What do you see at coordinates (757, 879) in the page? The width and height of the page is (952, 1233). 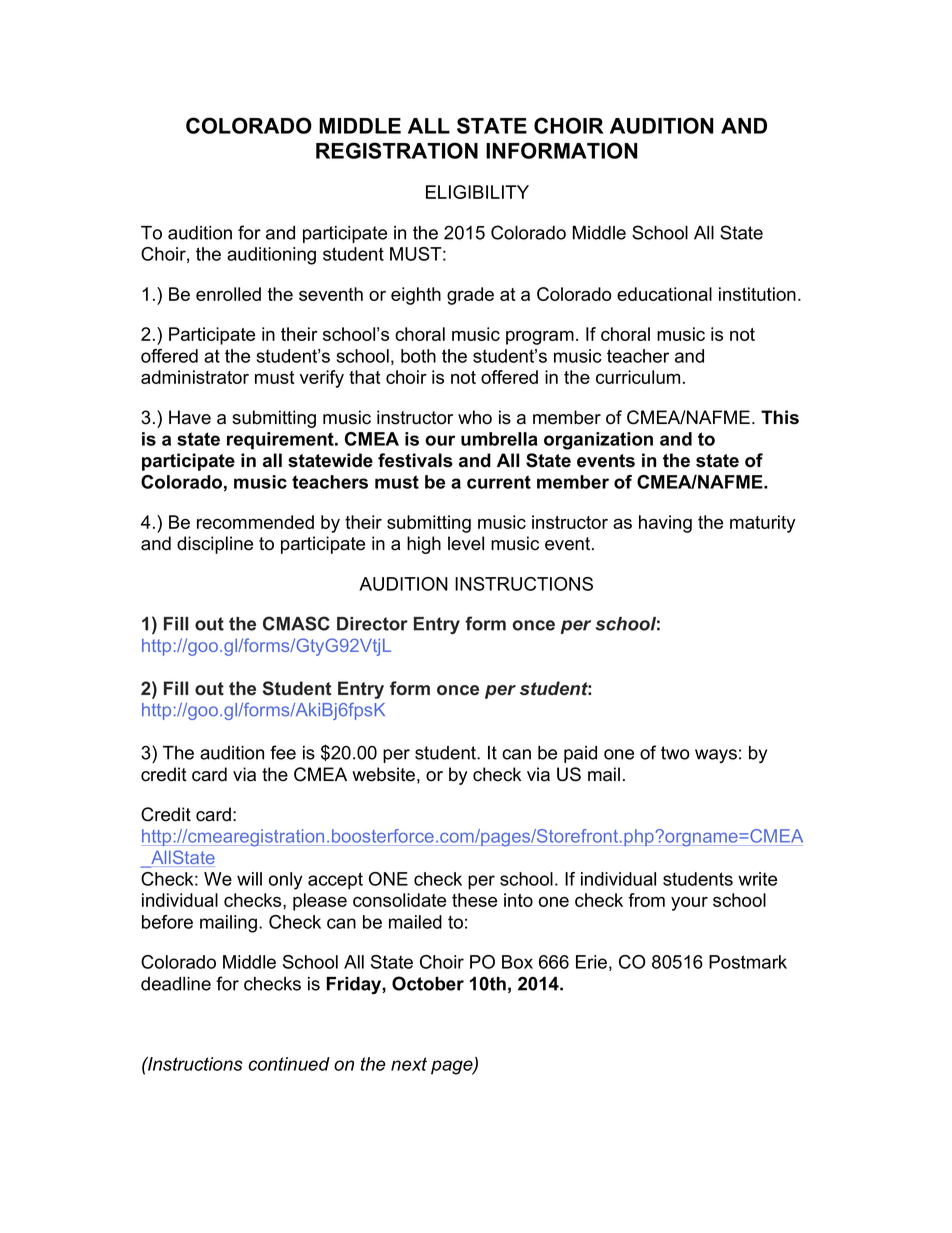 I see `write` at bounding box center [757, 879].
